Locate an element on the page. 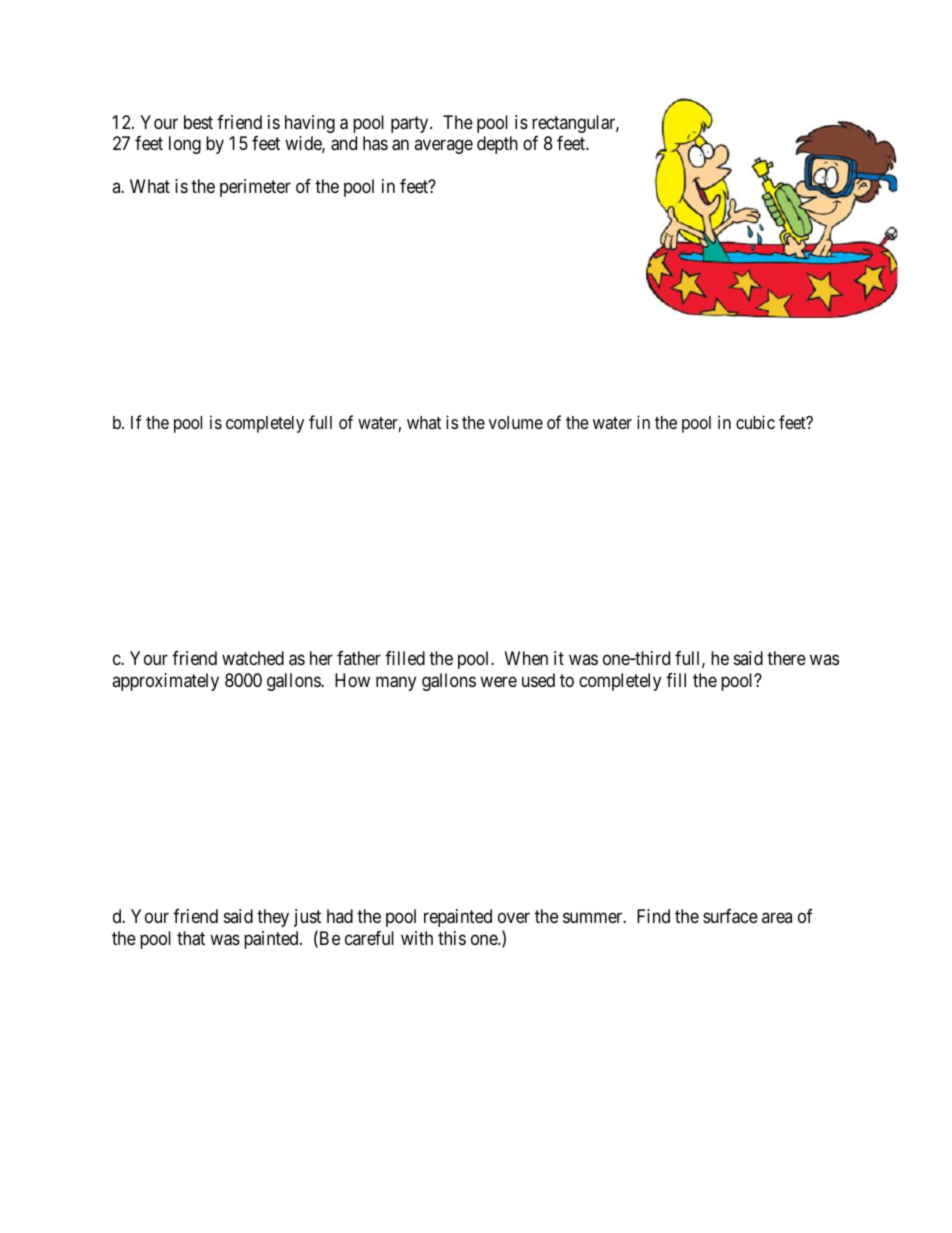  average is located at coordinates (443, 147).
